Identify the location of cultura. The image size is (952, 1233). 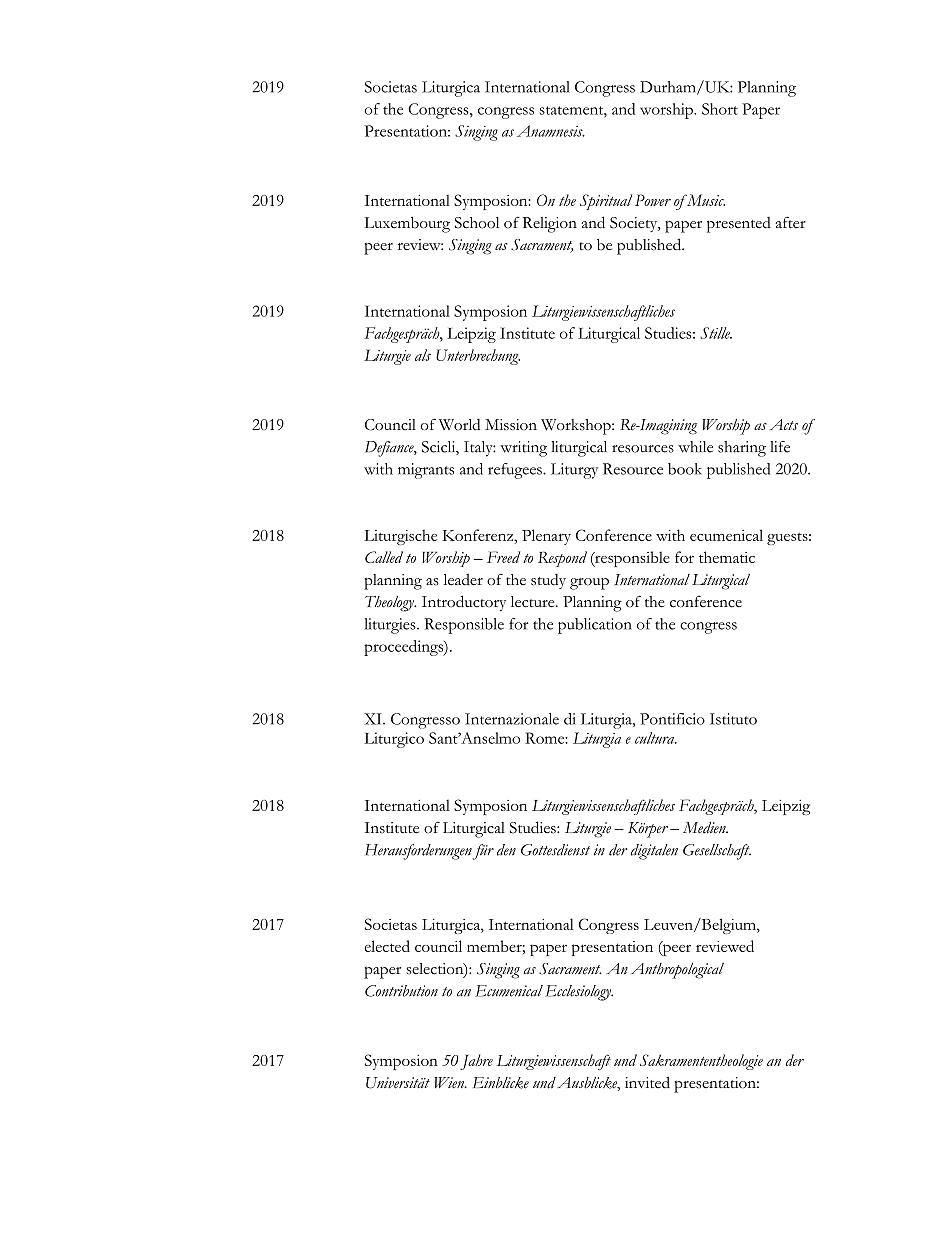
(656, 738).
